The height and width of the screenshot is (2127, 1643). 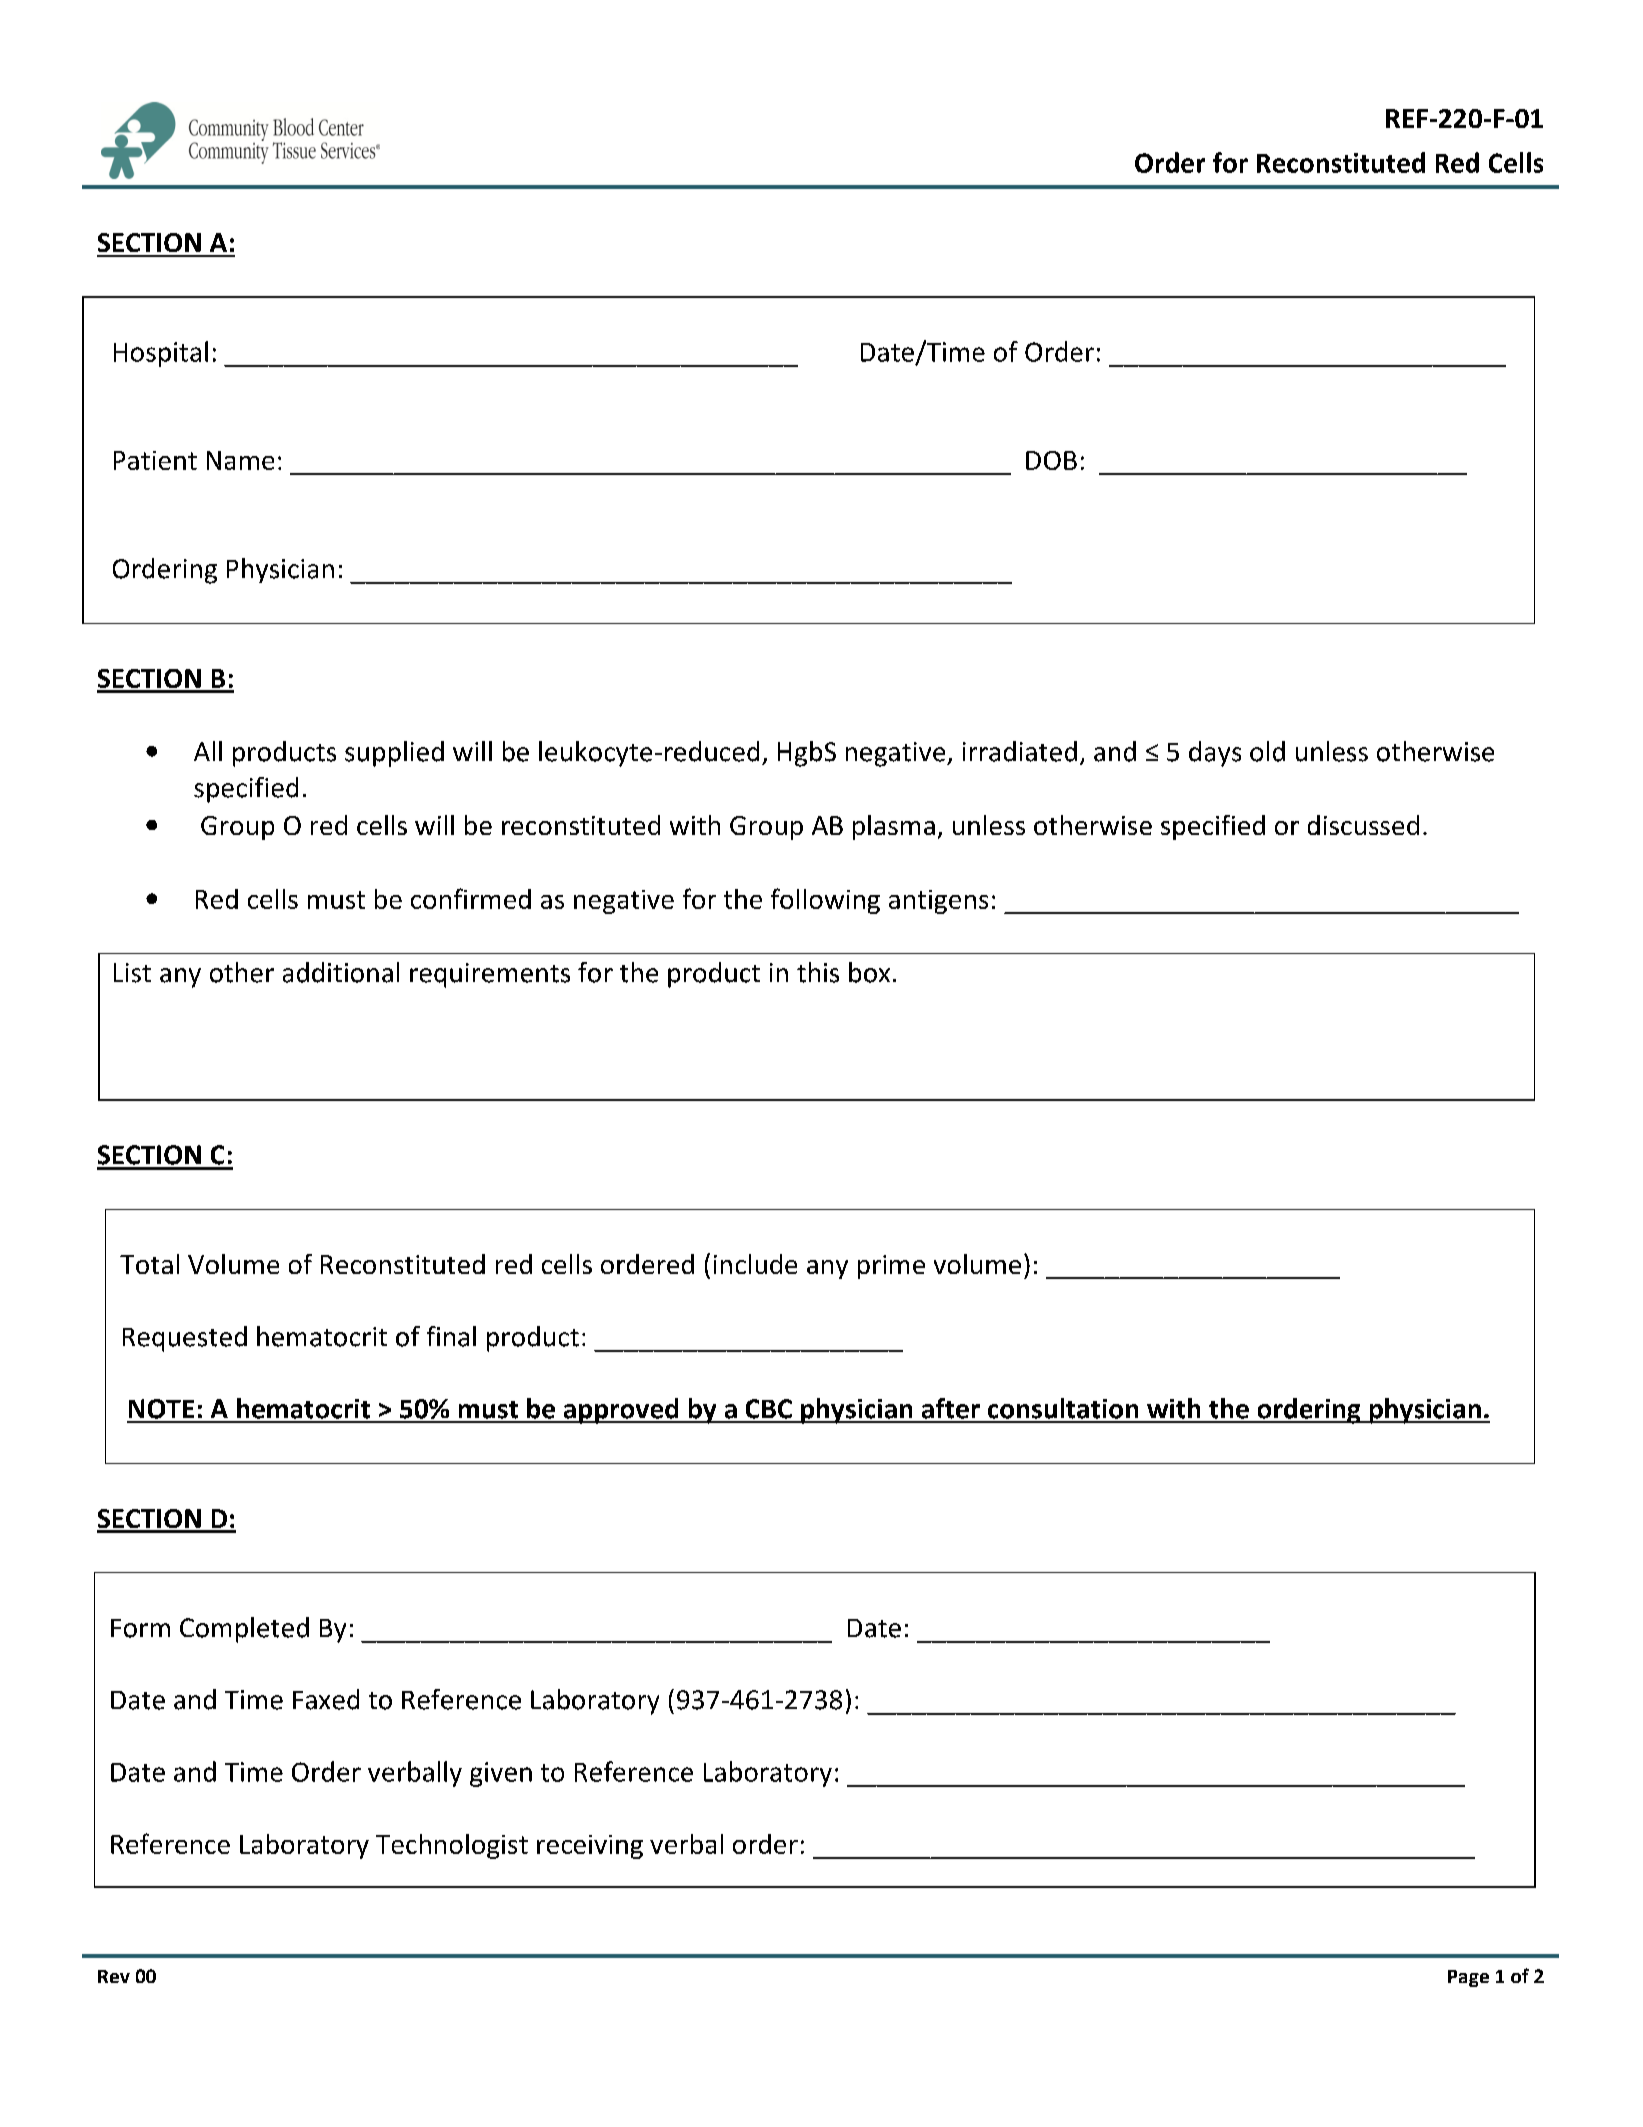 What do you see at coordinates (1363, 825) in the screenshot?
I see `discussed` at bounding box center [1363, 825].
